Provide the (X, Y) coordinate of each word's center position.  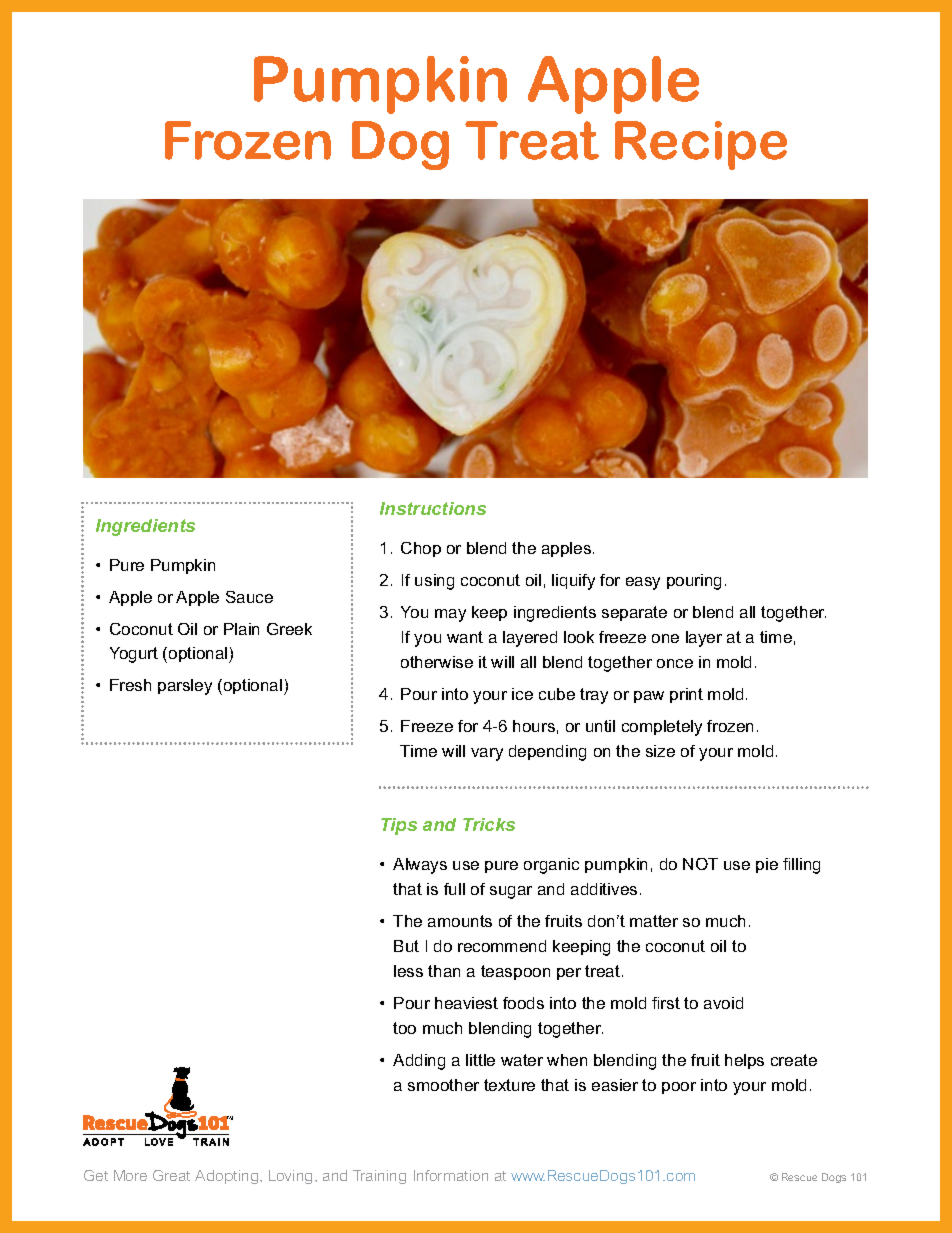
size (660, 751)
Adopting (228, 1177)
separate (634, 613)
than (444, 971)
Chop (421, 549)
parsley (185, 687)
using (434, 582)
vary (487, 754)
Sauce (249, 597)
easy (643, 583)
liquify (573, 582)
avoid (723, 1003)
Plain (241, 629)
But (406, 946)
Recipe (701, 145)
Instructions (433, 508)
